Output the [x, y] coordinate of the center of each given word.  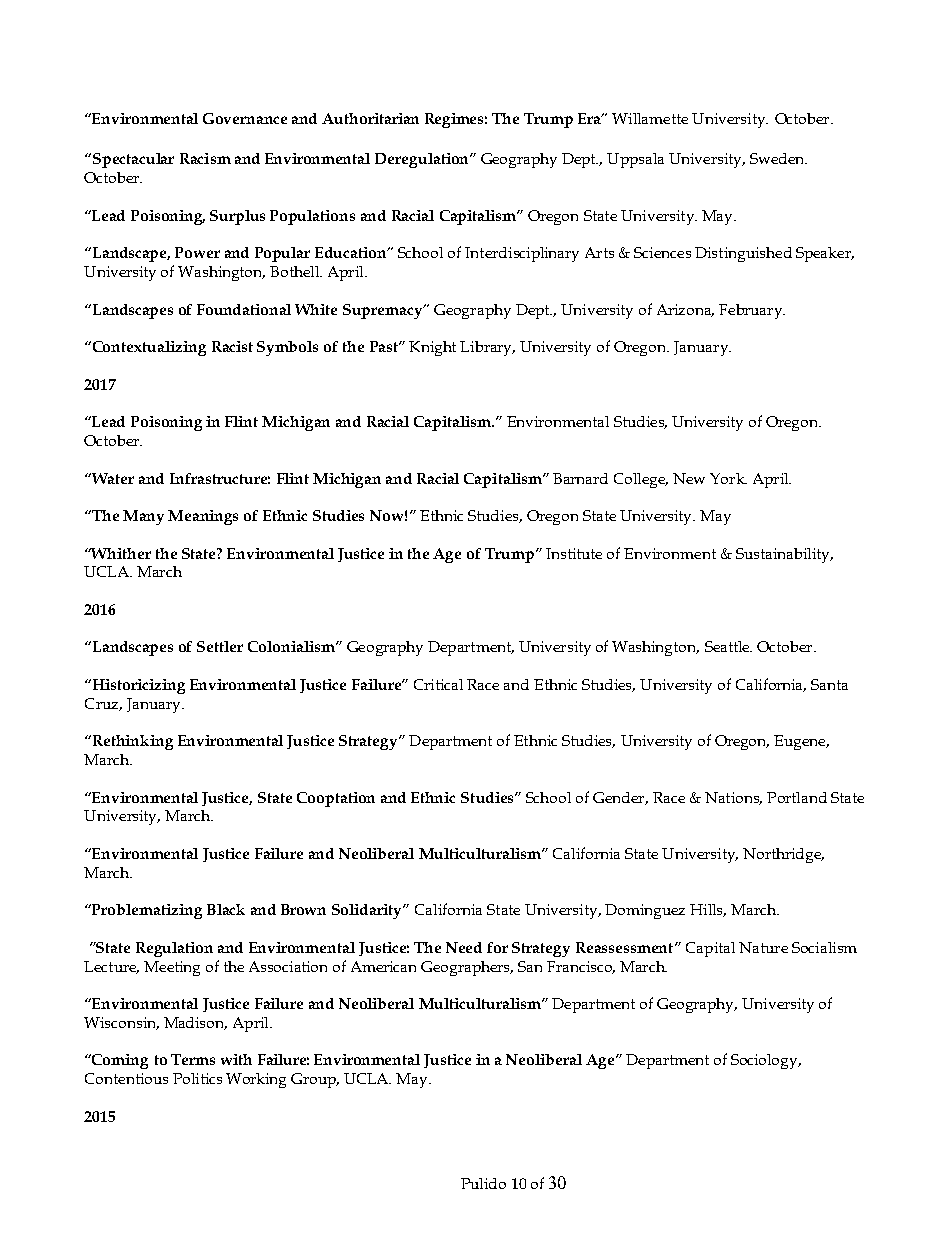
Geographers [466, 968]
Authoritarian [370, 118]
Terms [193, 1059]
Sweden [778, 158]
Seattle [728, 646]
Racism [205, 158]
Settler [220, 646]
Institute [574, 553]
